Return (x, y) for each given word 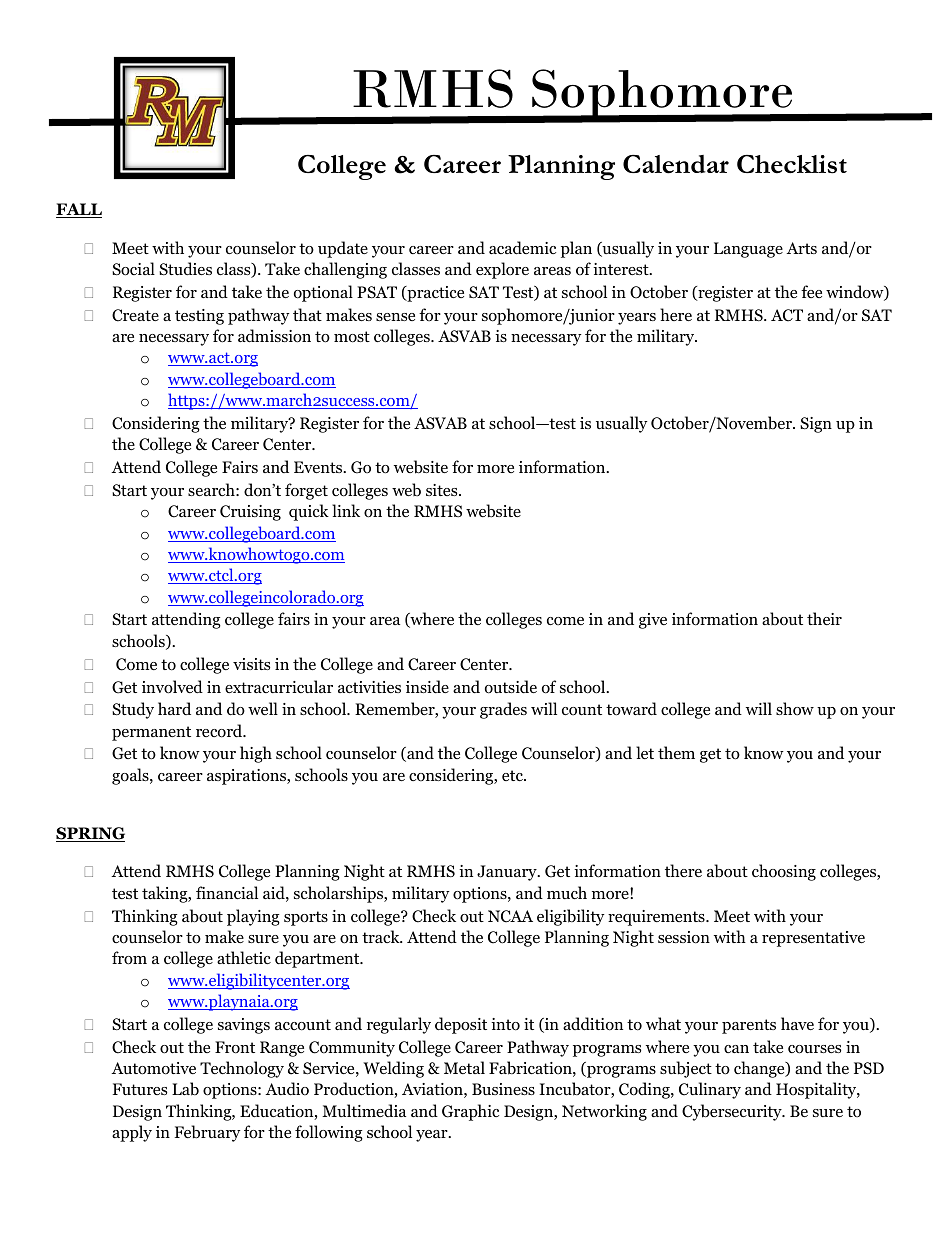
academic (522, 248)
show (795, 709)
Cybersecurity (733, 1112)
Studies (185, 268)
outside (511, 687)
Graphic (470, 1112)
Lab (185, 1089)
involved (172, 687)
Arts (801, 248)
